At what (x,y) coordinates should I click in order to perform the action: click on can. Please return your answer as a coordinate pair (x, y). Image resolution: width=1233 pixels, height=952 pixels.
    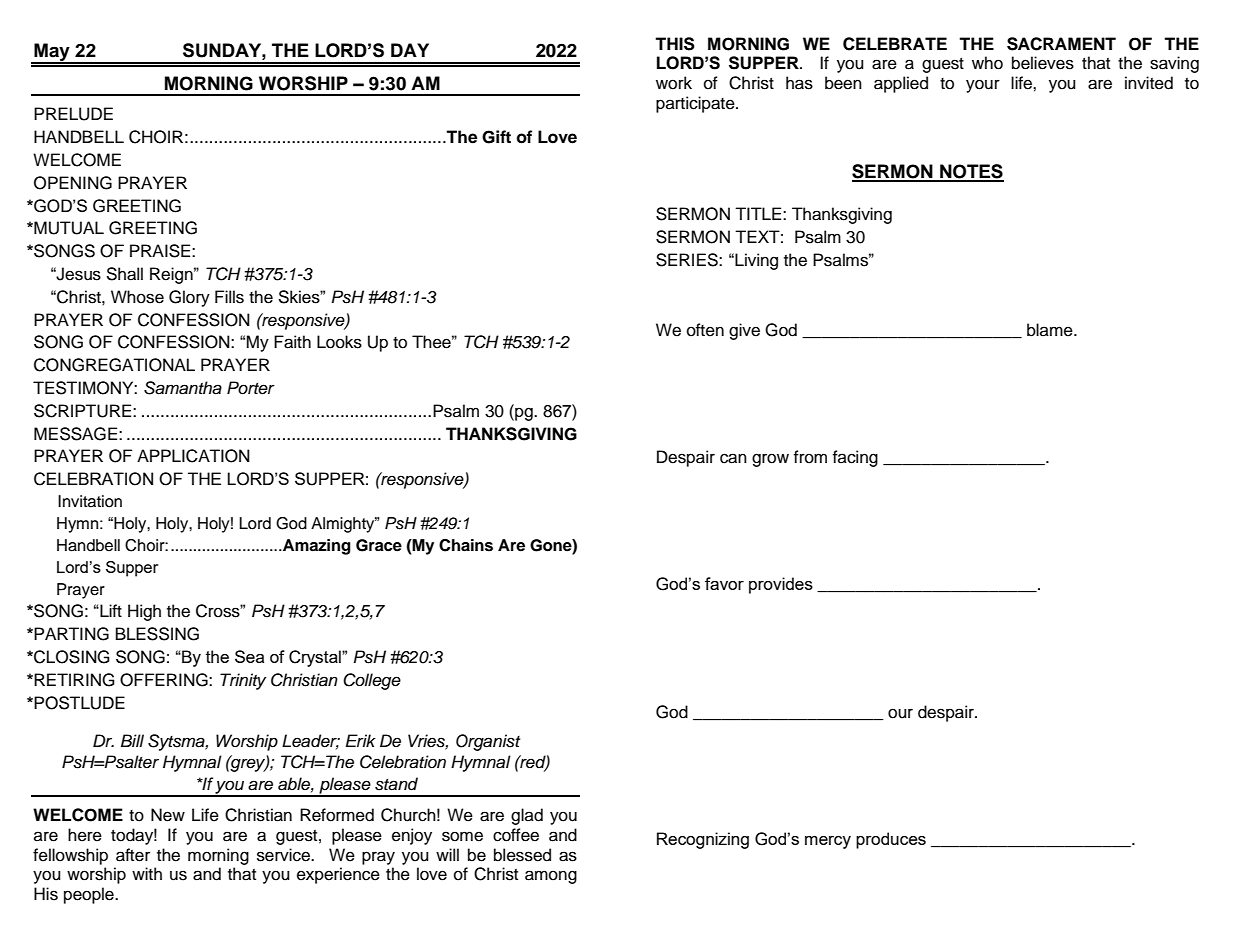
    Looking at the image, I should click on (733, 458).
